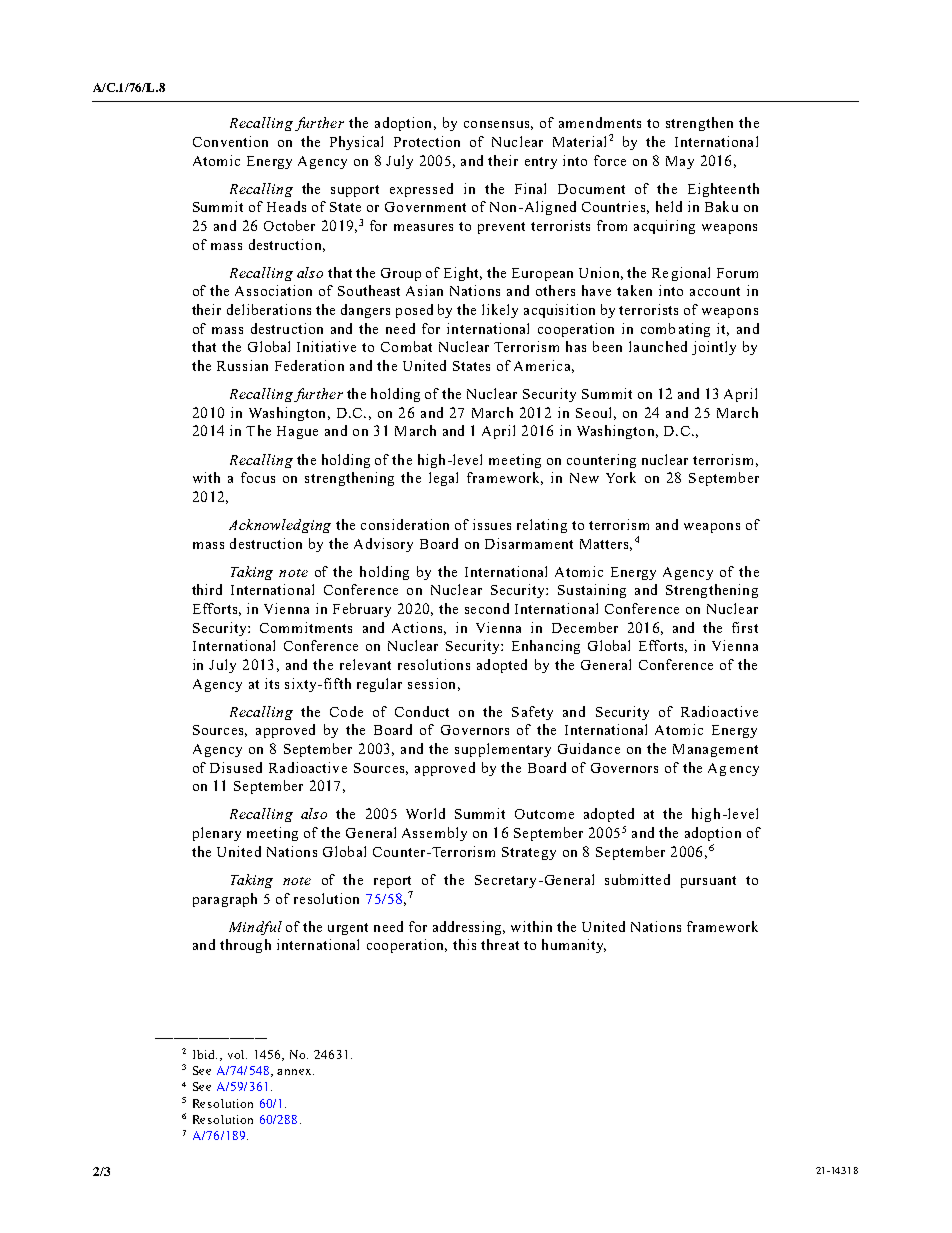 This document has height=1233, width=952. I want to click on May, so click(680, 162).
